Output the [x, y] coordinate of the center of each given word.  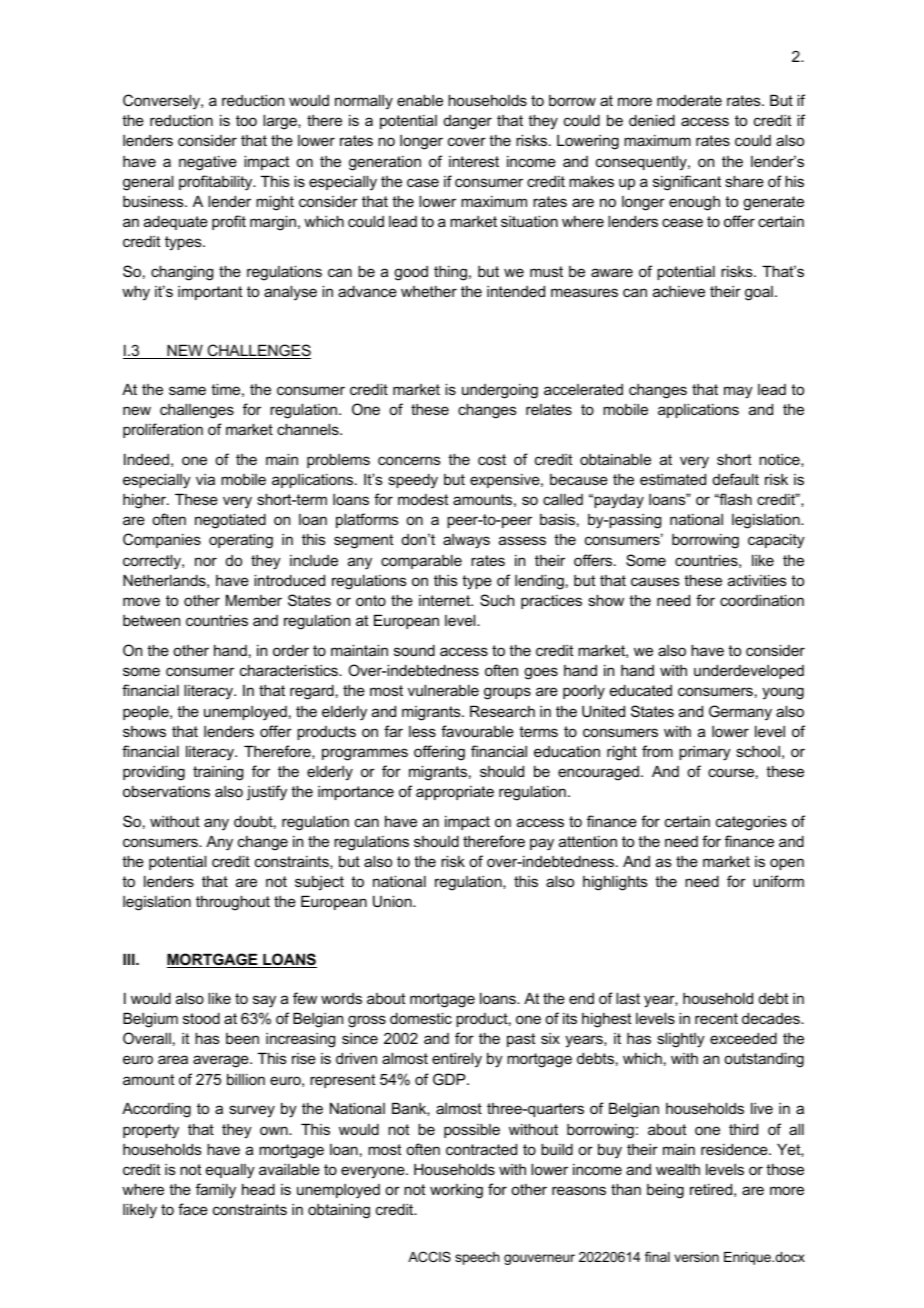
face [193, 1209]
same [187, 390]
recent [716, 1018]
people [147, 712]
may [738, 392]
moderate [689, 100]
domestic [421, 1018]
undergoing [500, 391]
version [696, 1257]
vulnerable [443, 690]
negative [208, 163]
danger [468, 122]
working [456, 1191]
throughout [233, 903]
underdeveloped [749, 671]
